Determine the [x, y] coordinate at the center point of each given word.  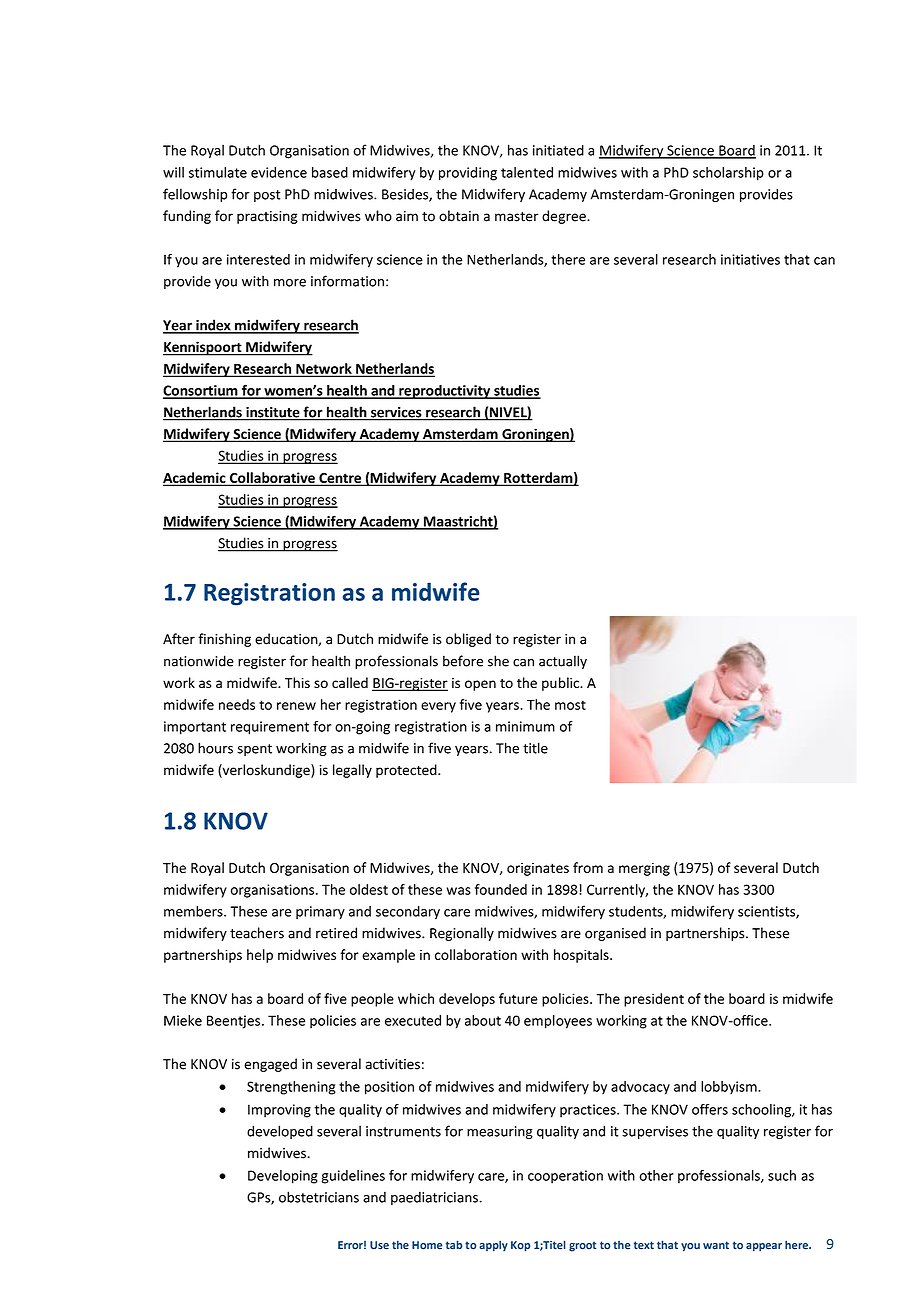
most [570, 705]
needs [237, 704]
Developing [283, 1177]
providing [468, 174]
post [267, 196]
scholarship [728, 174]
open [480, 685]
